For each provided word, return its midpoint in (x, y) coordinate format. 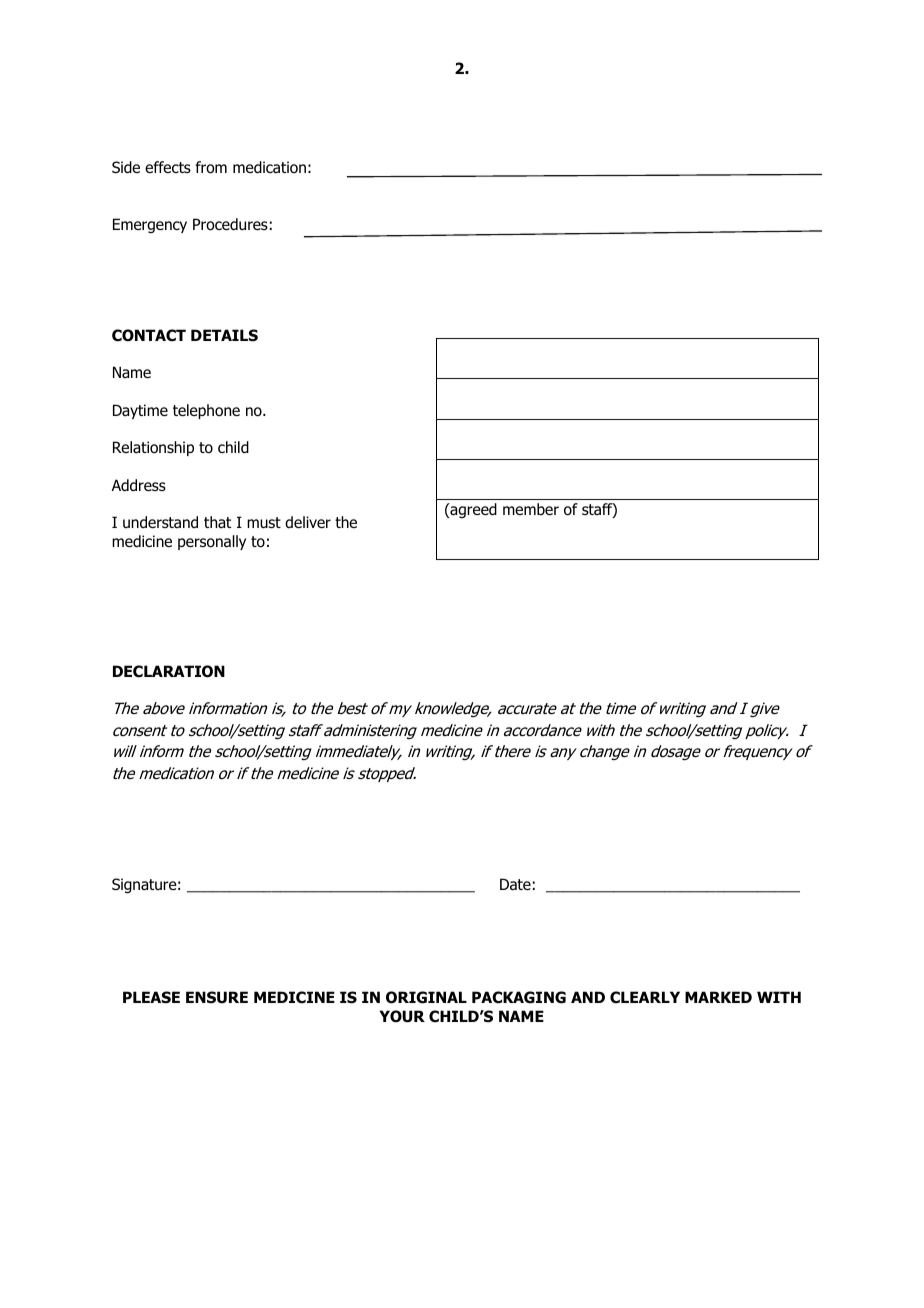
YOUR (402, 1016)
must (264, 523)
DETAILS (224, 335)
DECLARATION (169, 671)
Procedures (230, 224)
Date (515, 884)
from (211, 167)
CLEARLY (645, 997)
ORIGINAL (426, 997)
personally (212, 542)
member (531, 509)
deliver (308, 522)
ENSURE (217, 997)
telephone (206, 411)
